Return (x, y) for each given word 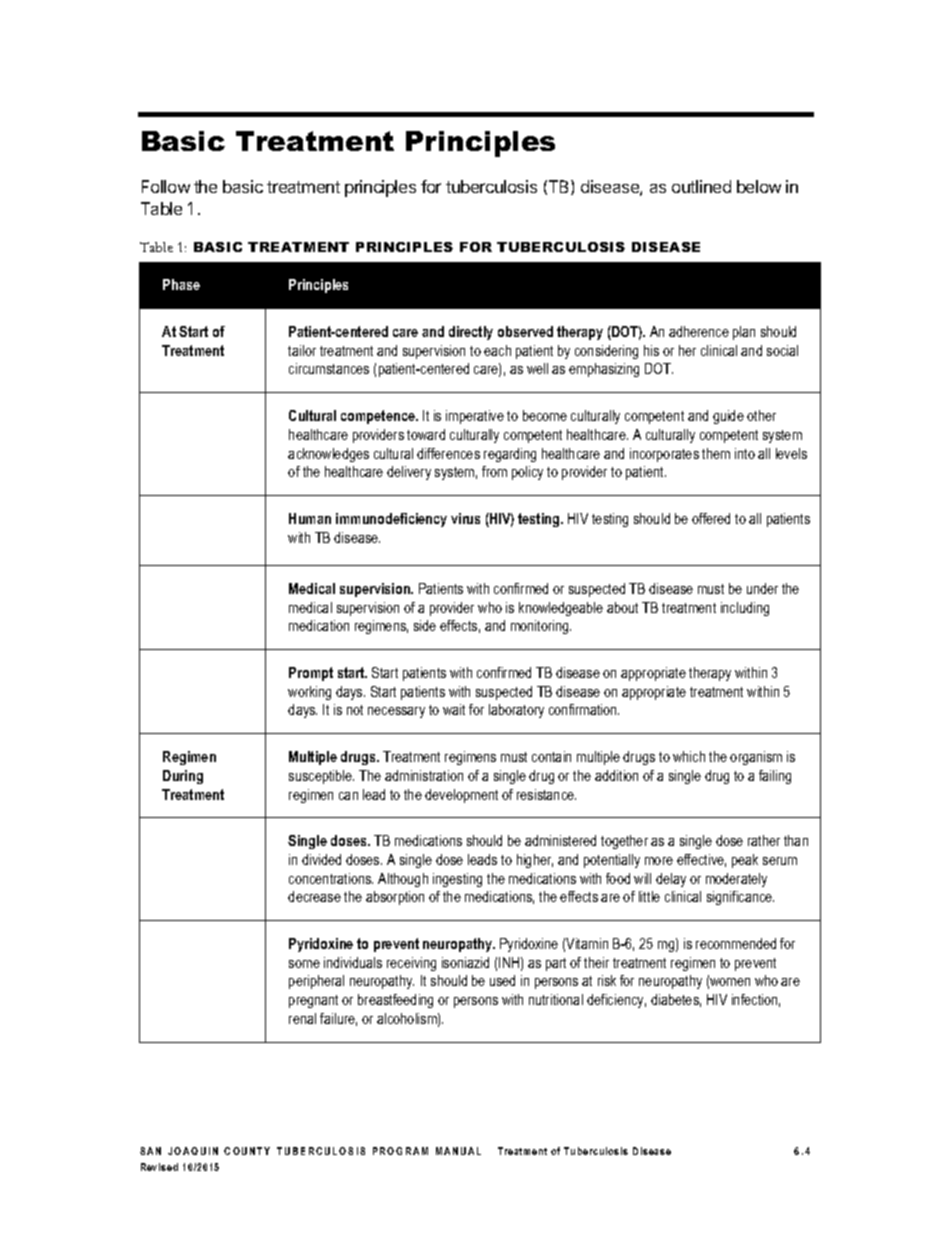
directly (471, 333)
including (745, 609)
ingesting (457, 880)
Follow (166, 186)
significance (740, 898)
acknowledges (328, 455)
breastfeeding (395, 1001)
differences (448, 453)
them (716, 453)
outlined (701, 186)
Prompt (311, 674)
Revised (159, 1167)
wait (454, 709)
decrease (314, 896)
